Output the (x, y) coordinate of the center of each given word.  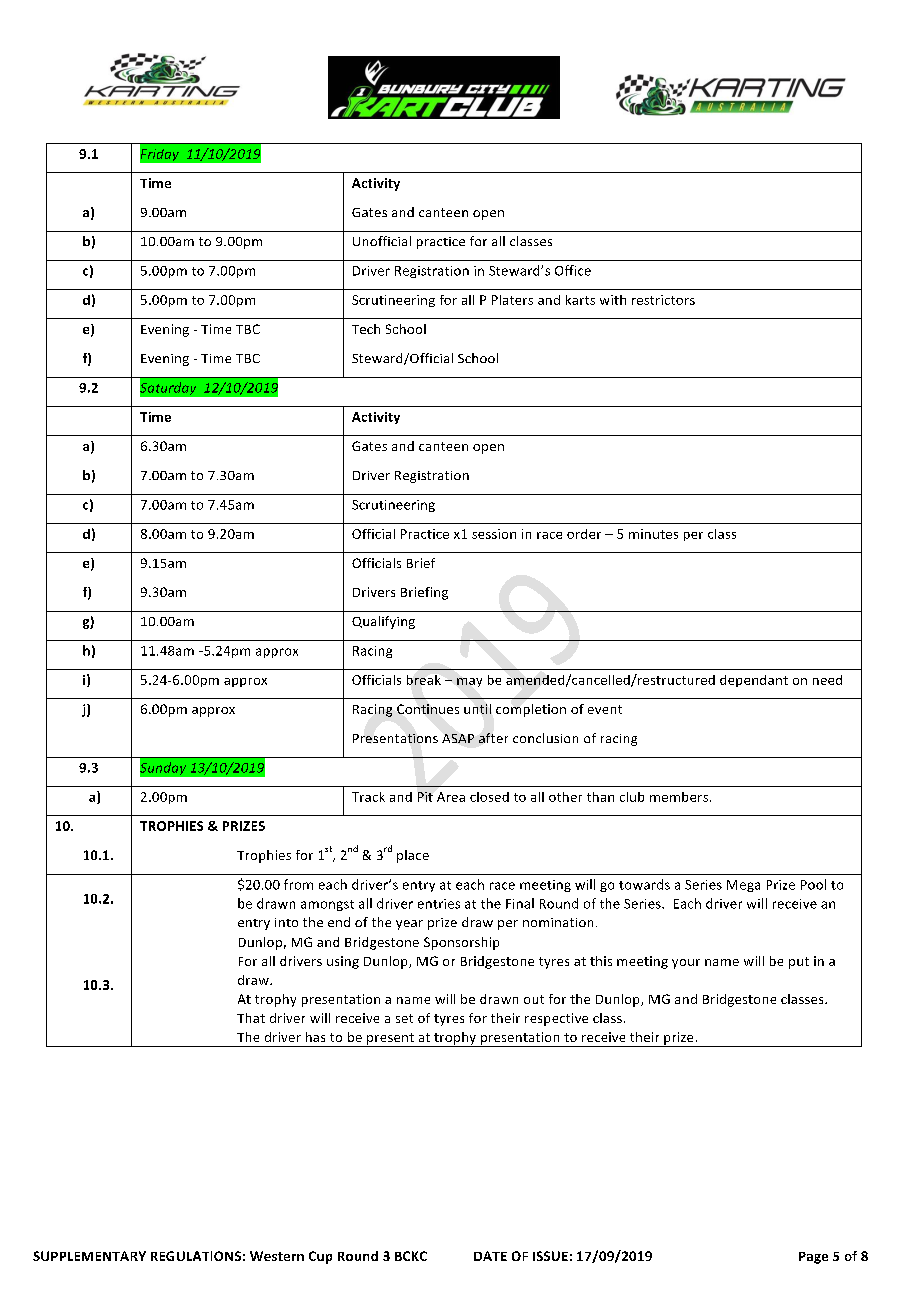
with (613, 300)
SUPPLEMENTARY (89, 1256)
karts (580, 300)
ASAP (458, 738)
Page (813, 1258)
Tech (366, 329)
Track (368, 797)
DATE (490, 1256)
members (680, 797)
